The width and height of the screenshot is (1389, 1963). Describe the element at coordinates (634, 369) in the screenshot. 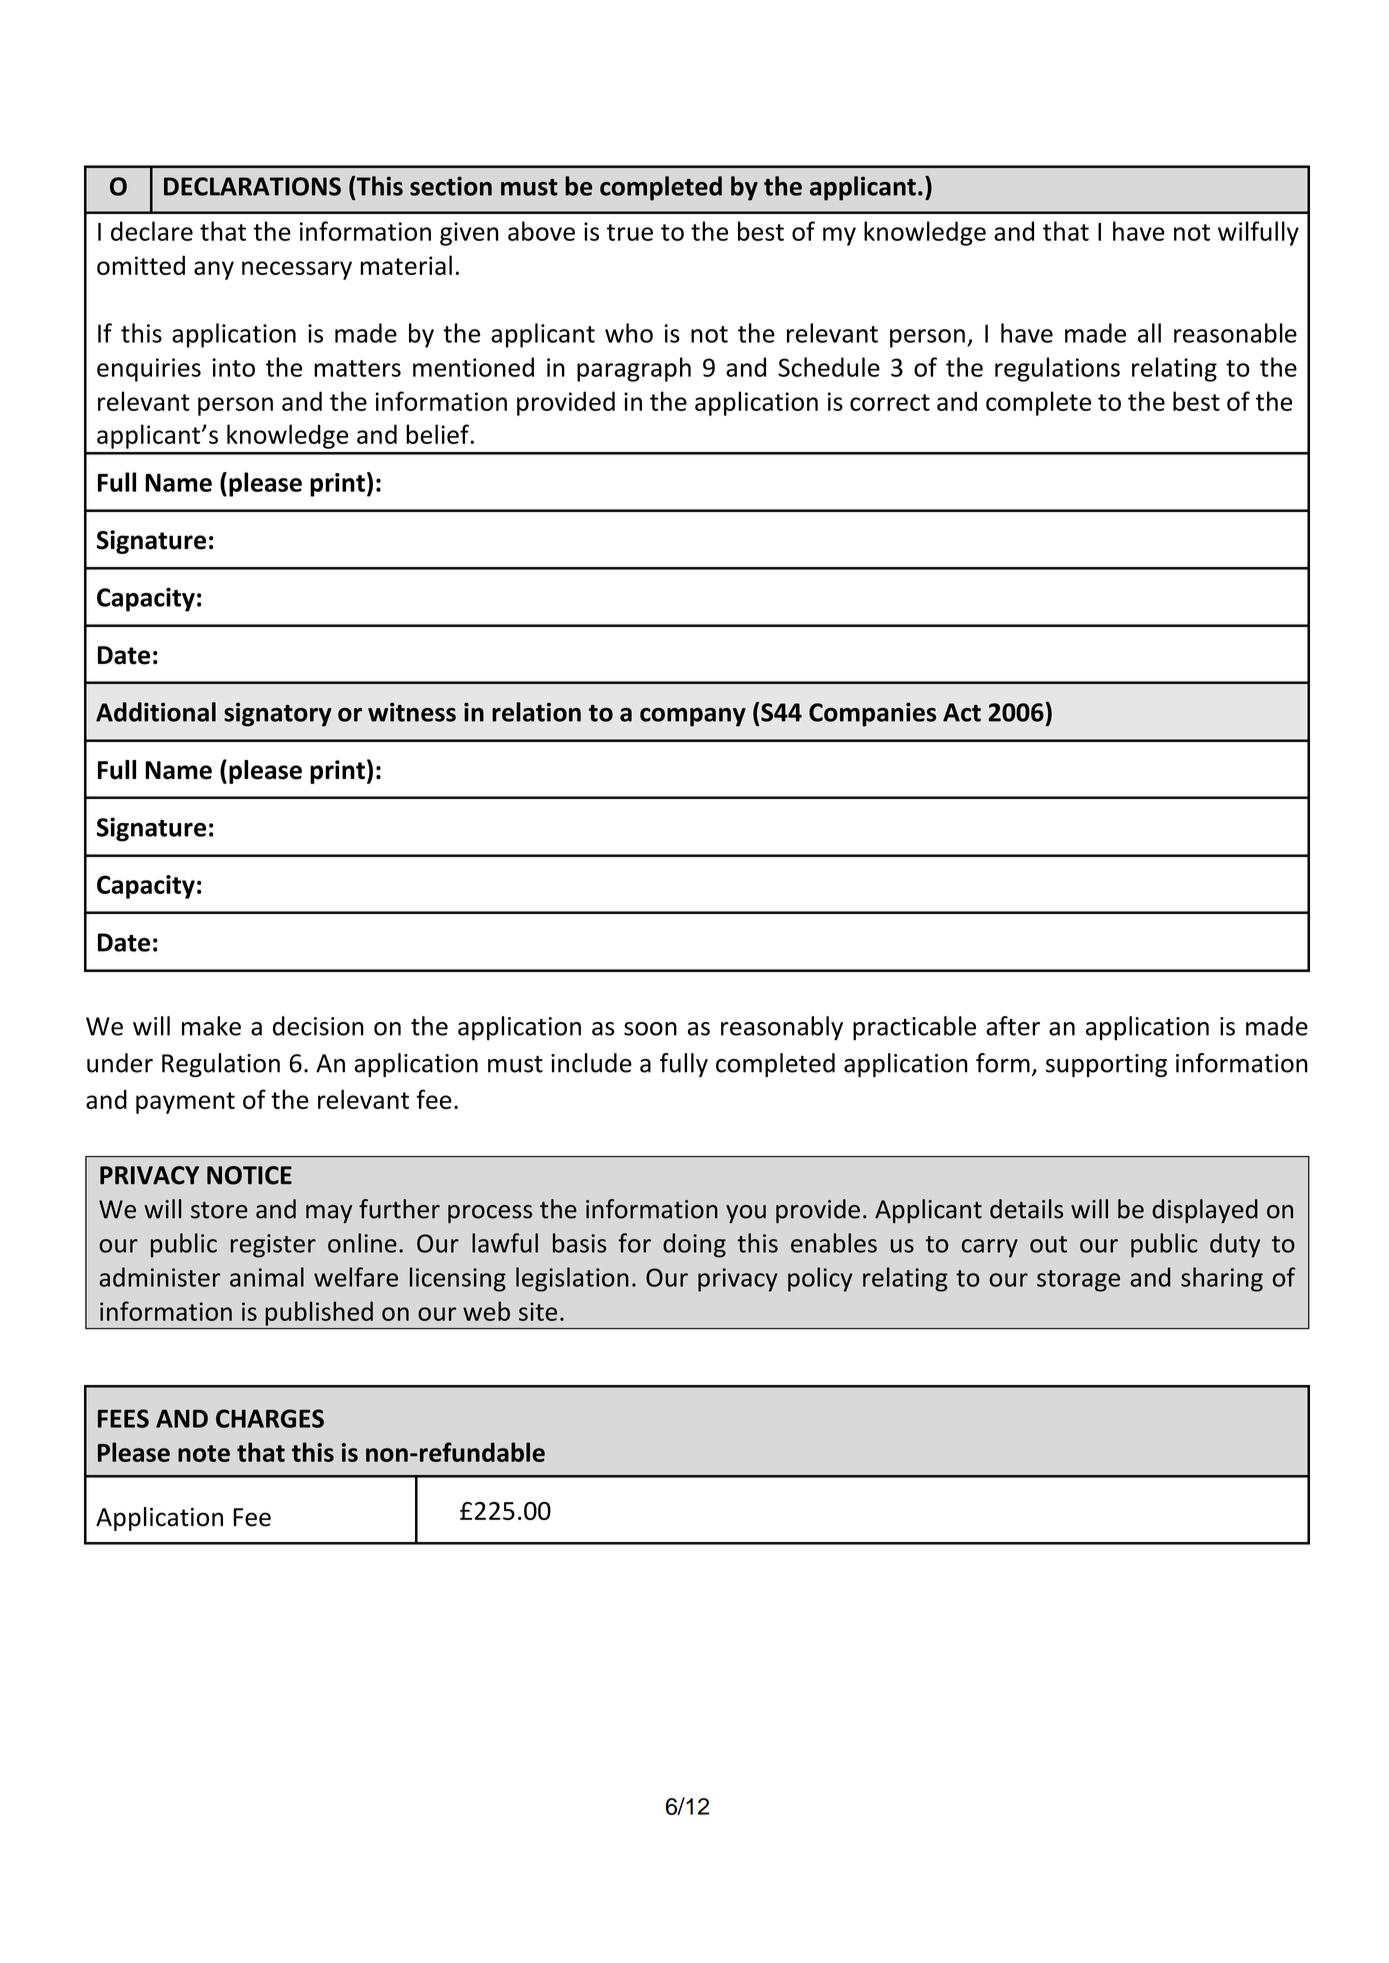

I see `paragraph` at that location.
